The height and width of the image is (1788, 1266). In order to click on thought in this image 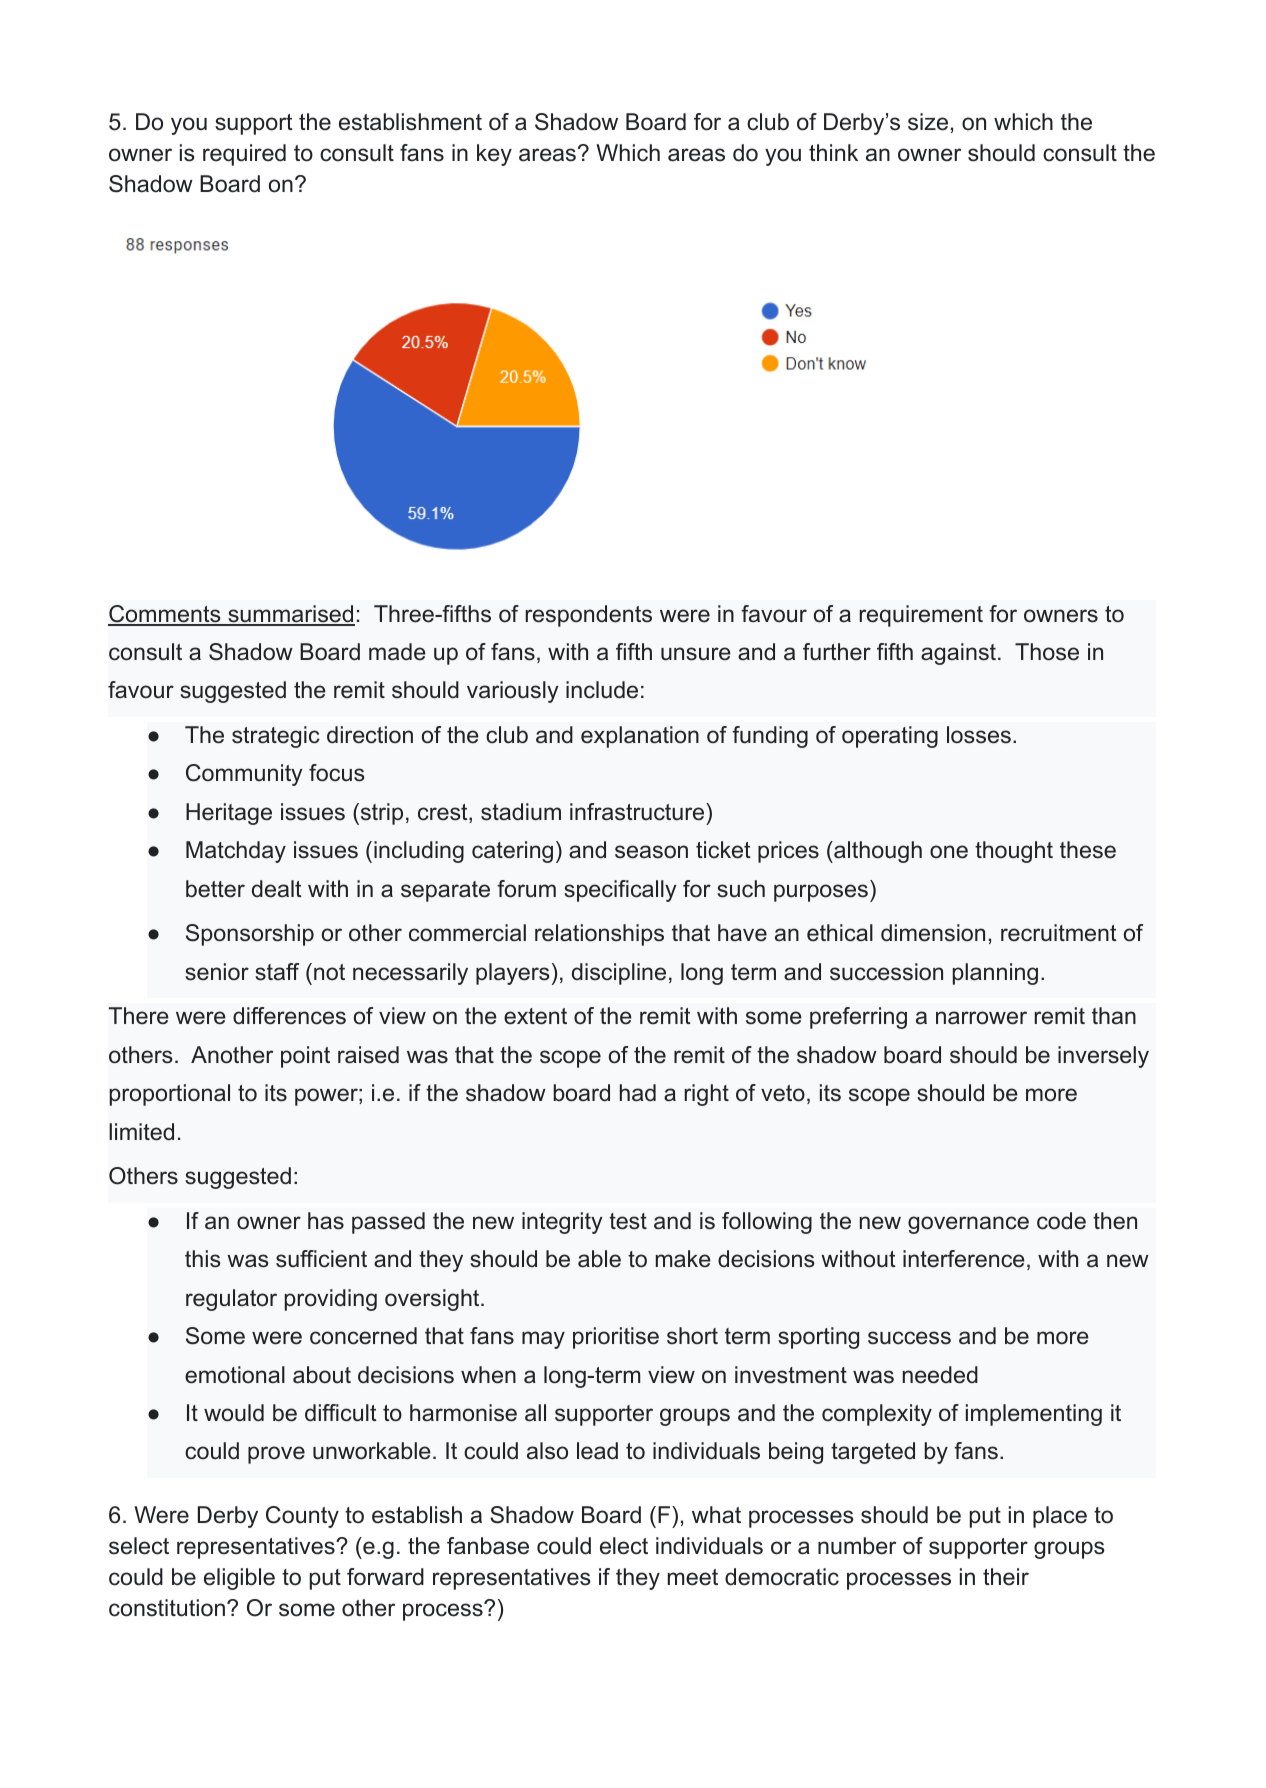, I will do `click(1014, 852)`.
